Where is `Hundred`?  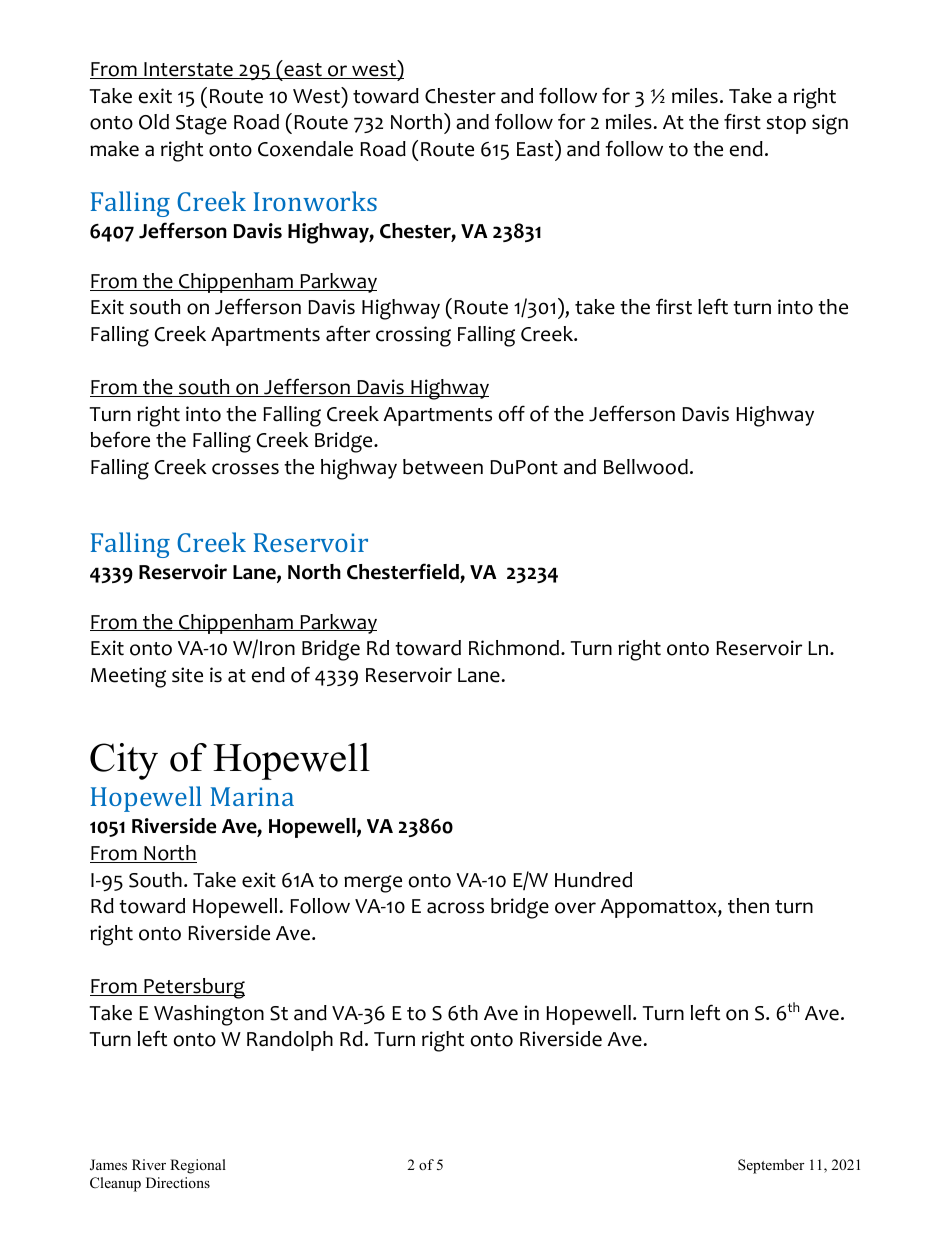
Hundred is located at coordinates (593, 880).
